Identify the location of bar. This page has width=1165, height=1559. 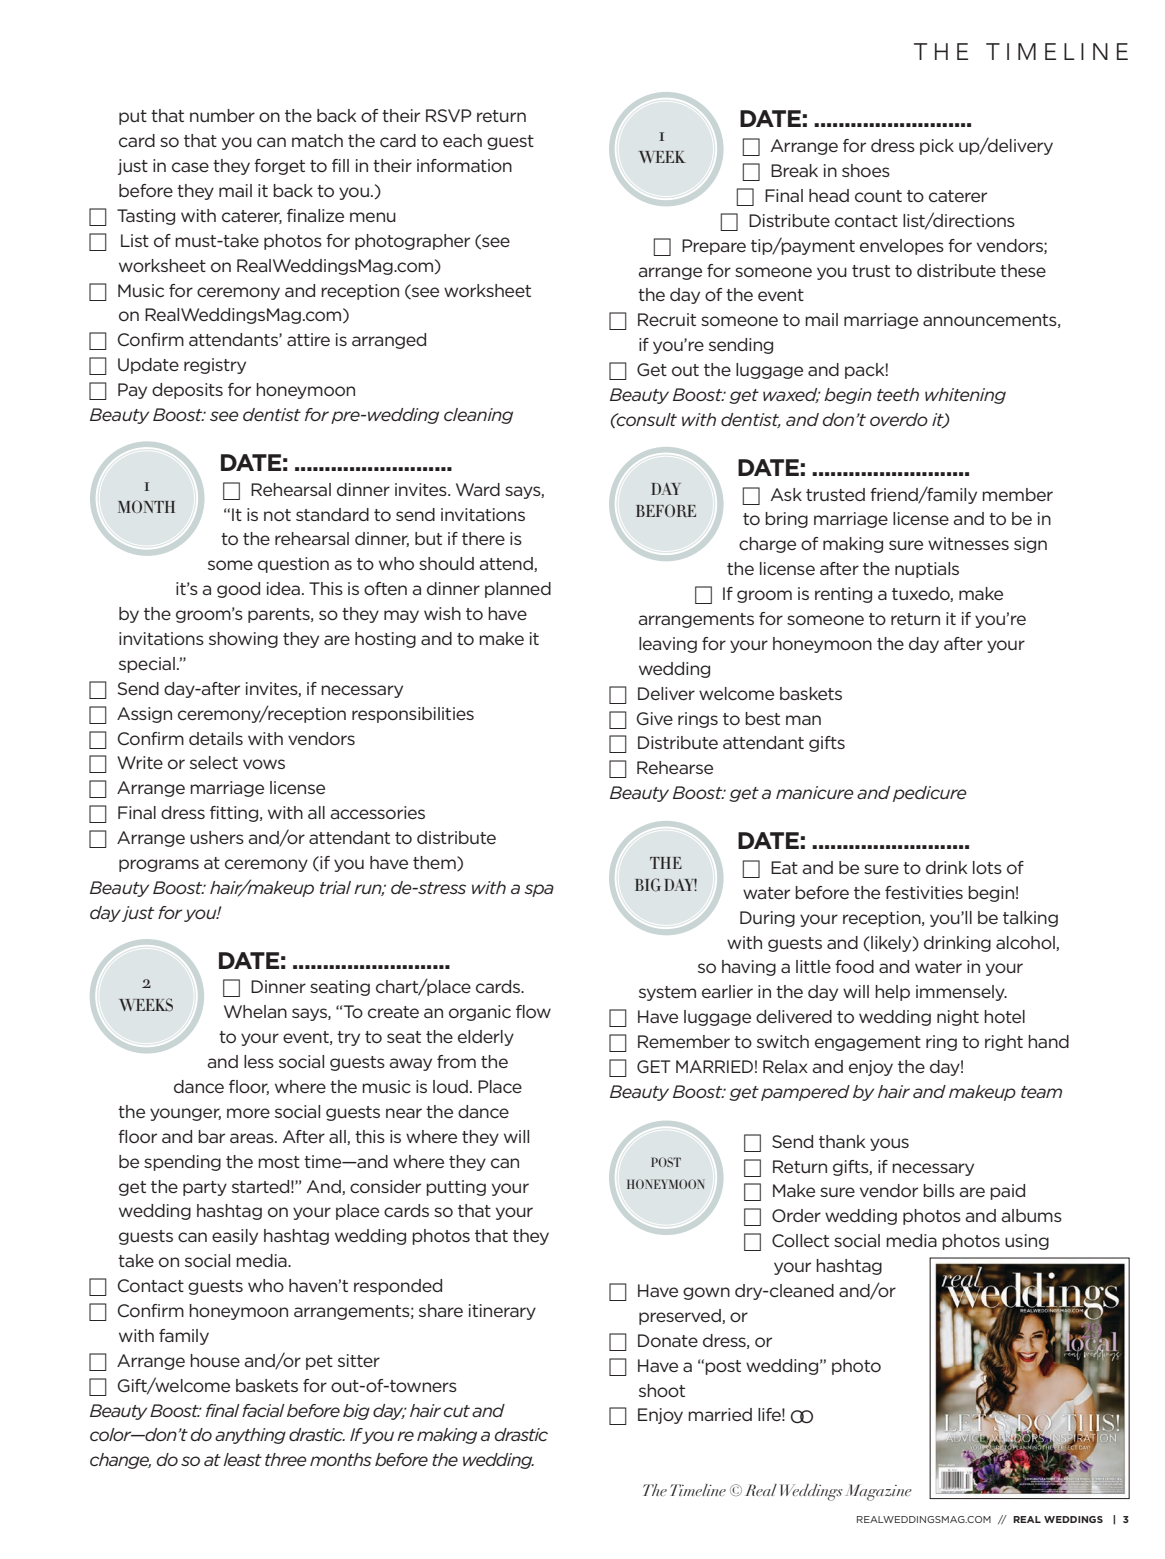
(211, 1136).
